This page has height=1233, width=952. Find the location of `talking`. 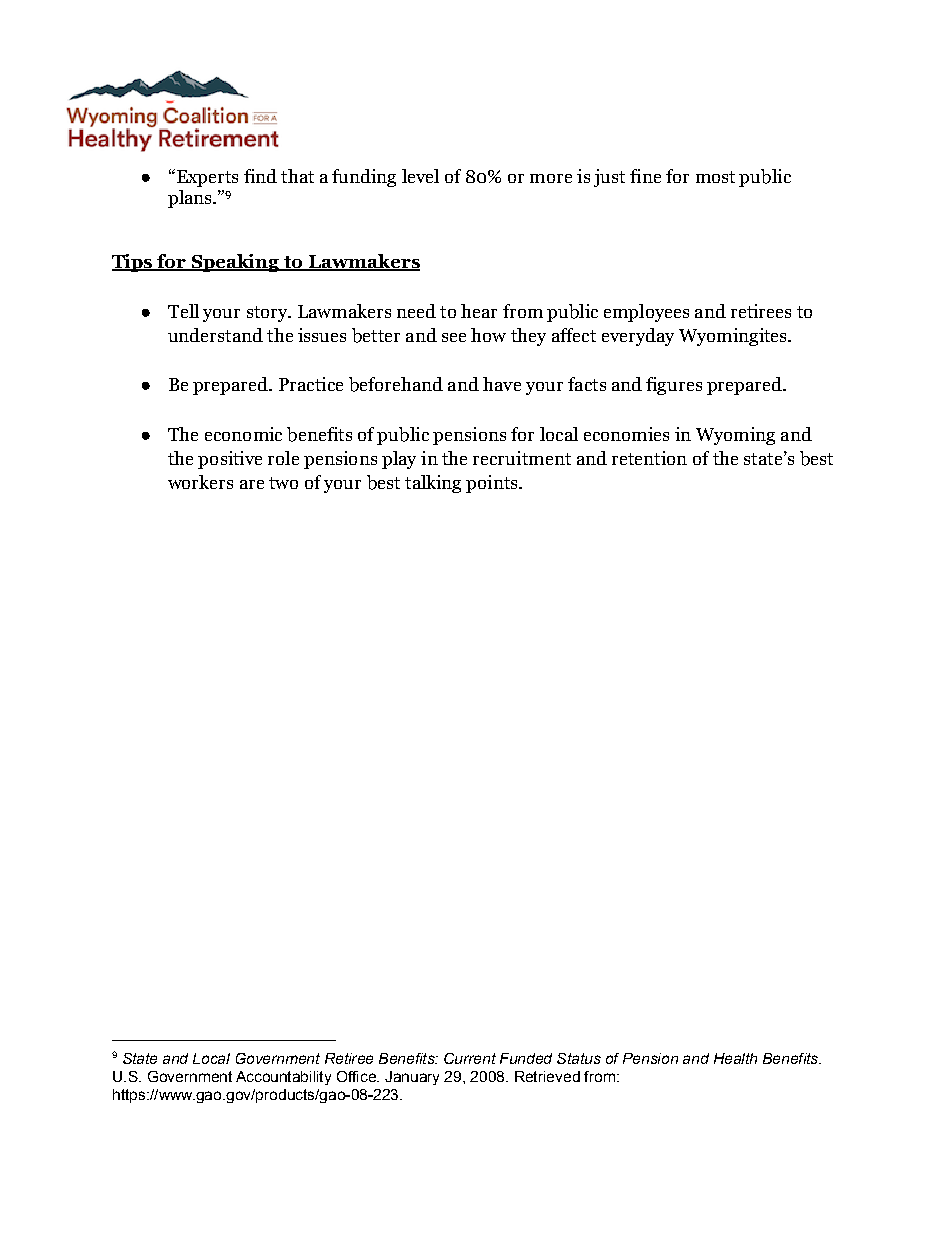

talking is located at coordinates (433, 484).
